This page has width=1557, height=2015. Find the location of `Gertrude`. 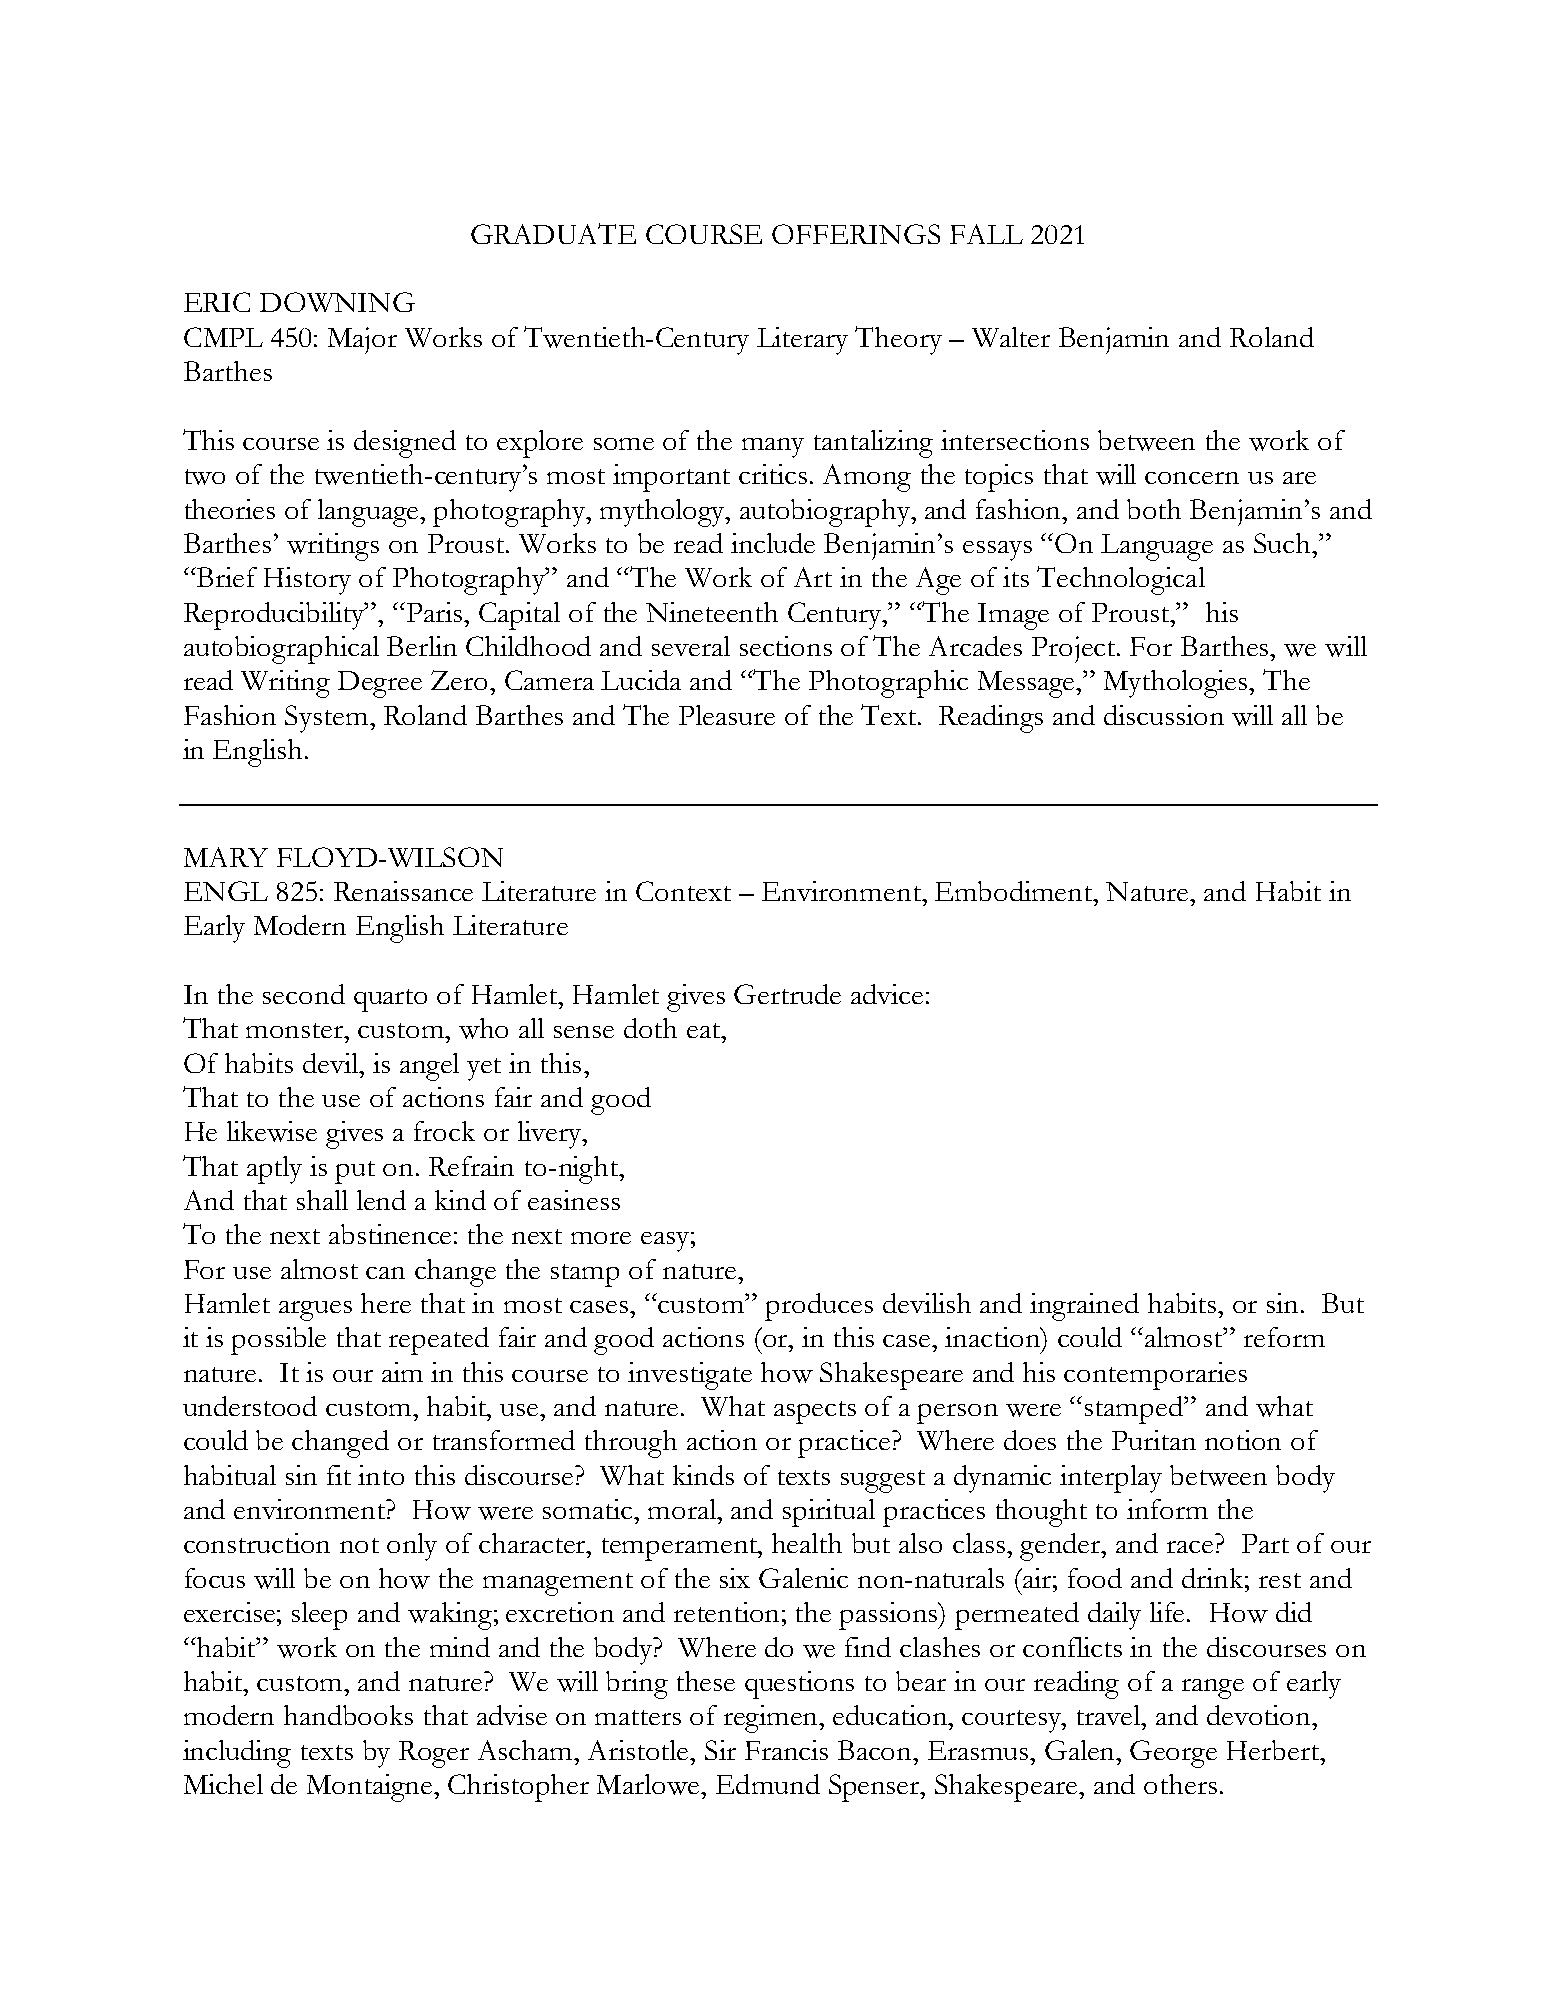

Gertrude is located at coordinates (787, 994).
